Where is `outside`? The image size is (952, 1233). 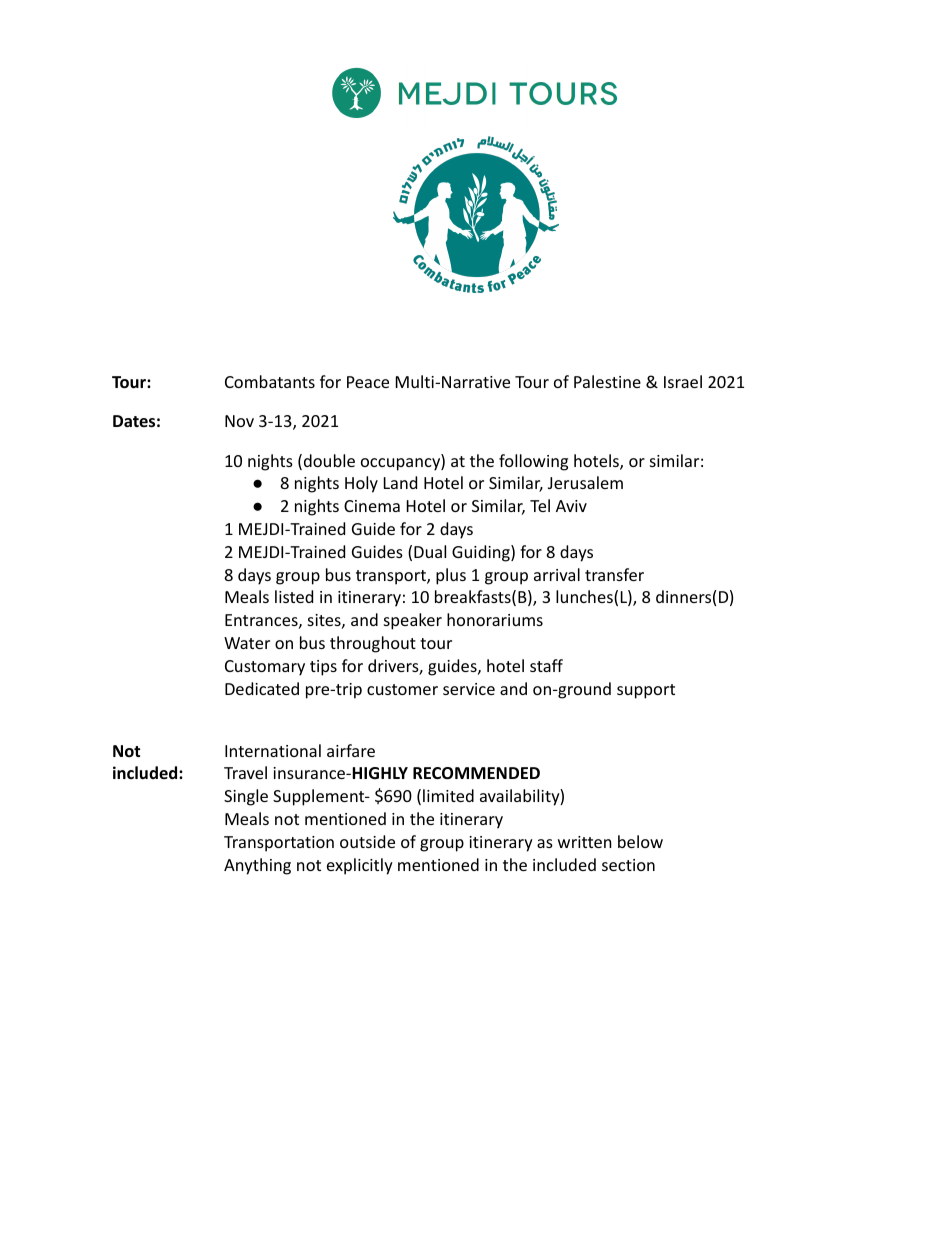 outside is located at coordinates (367, 841).
